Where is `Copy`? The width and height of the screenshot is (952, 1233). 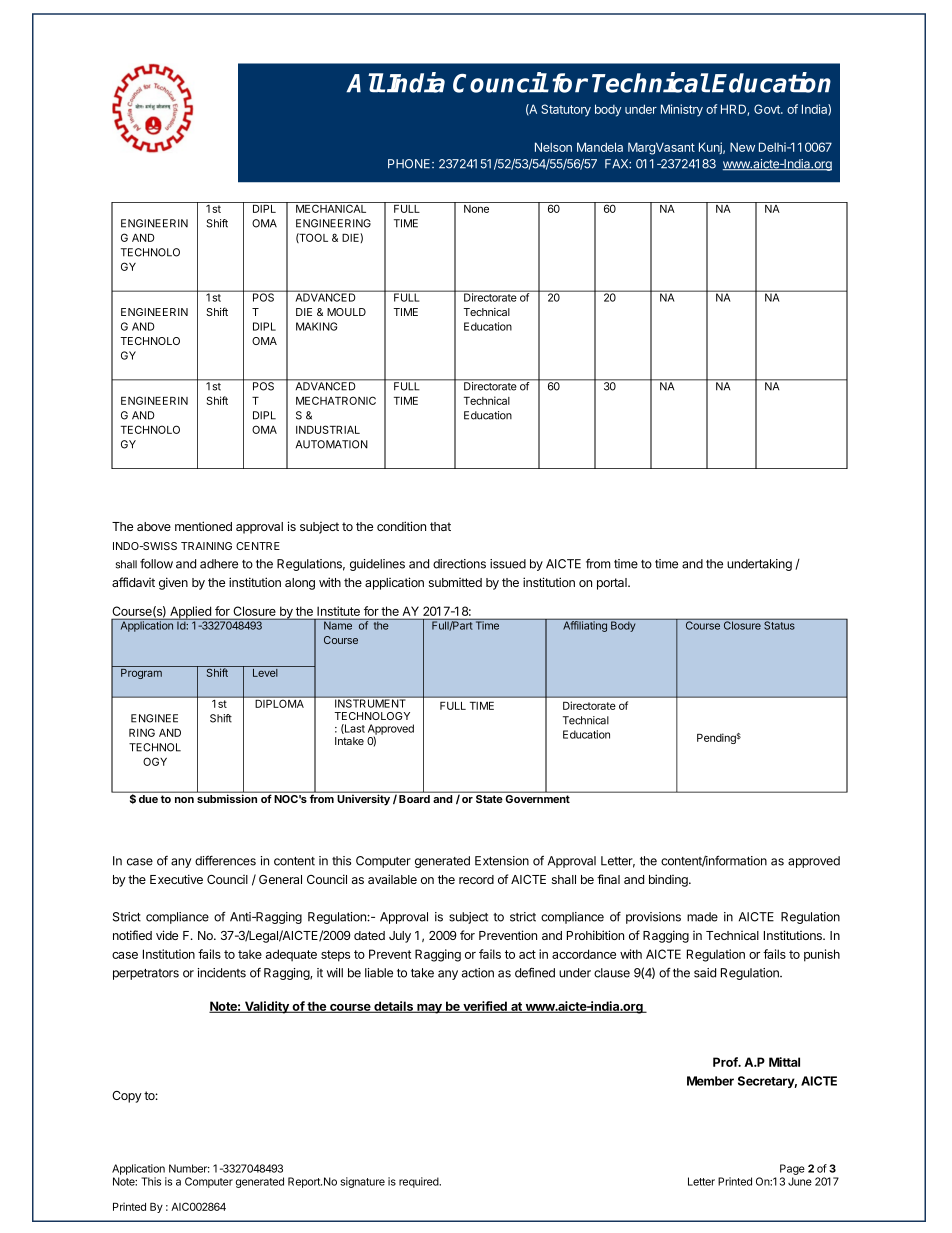 Copy is located at coordinates (127, 1097).
